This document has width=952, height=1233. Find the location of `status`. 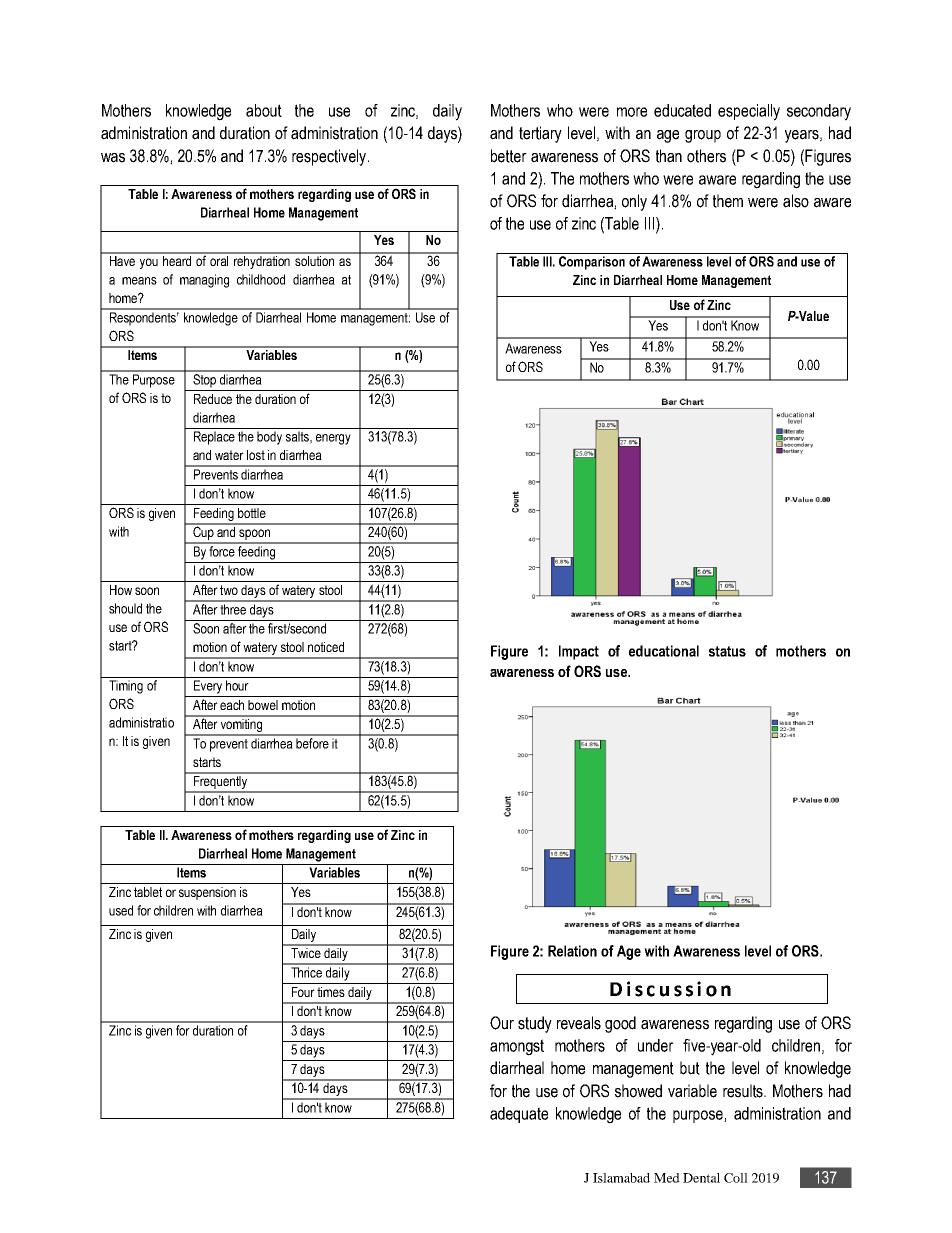

status is located at coordinates (727, 651).
